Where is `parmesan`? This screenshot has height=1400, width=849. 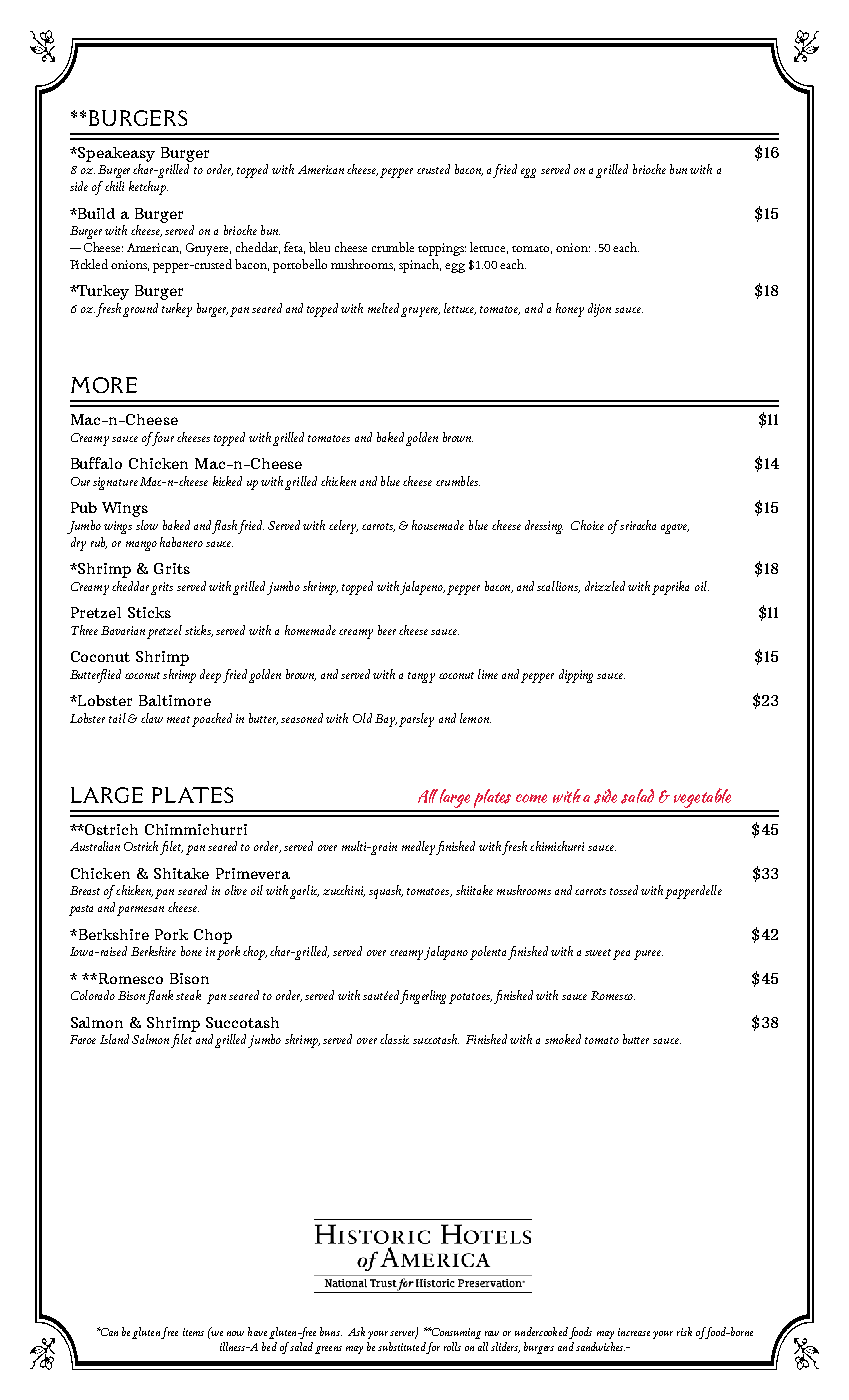
parmesan is located at coordinates (140, 911).
